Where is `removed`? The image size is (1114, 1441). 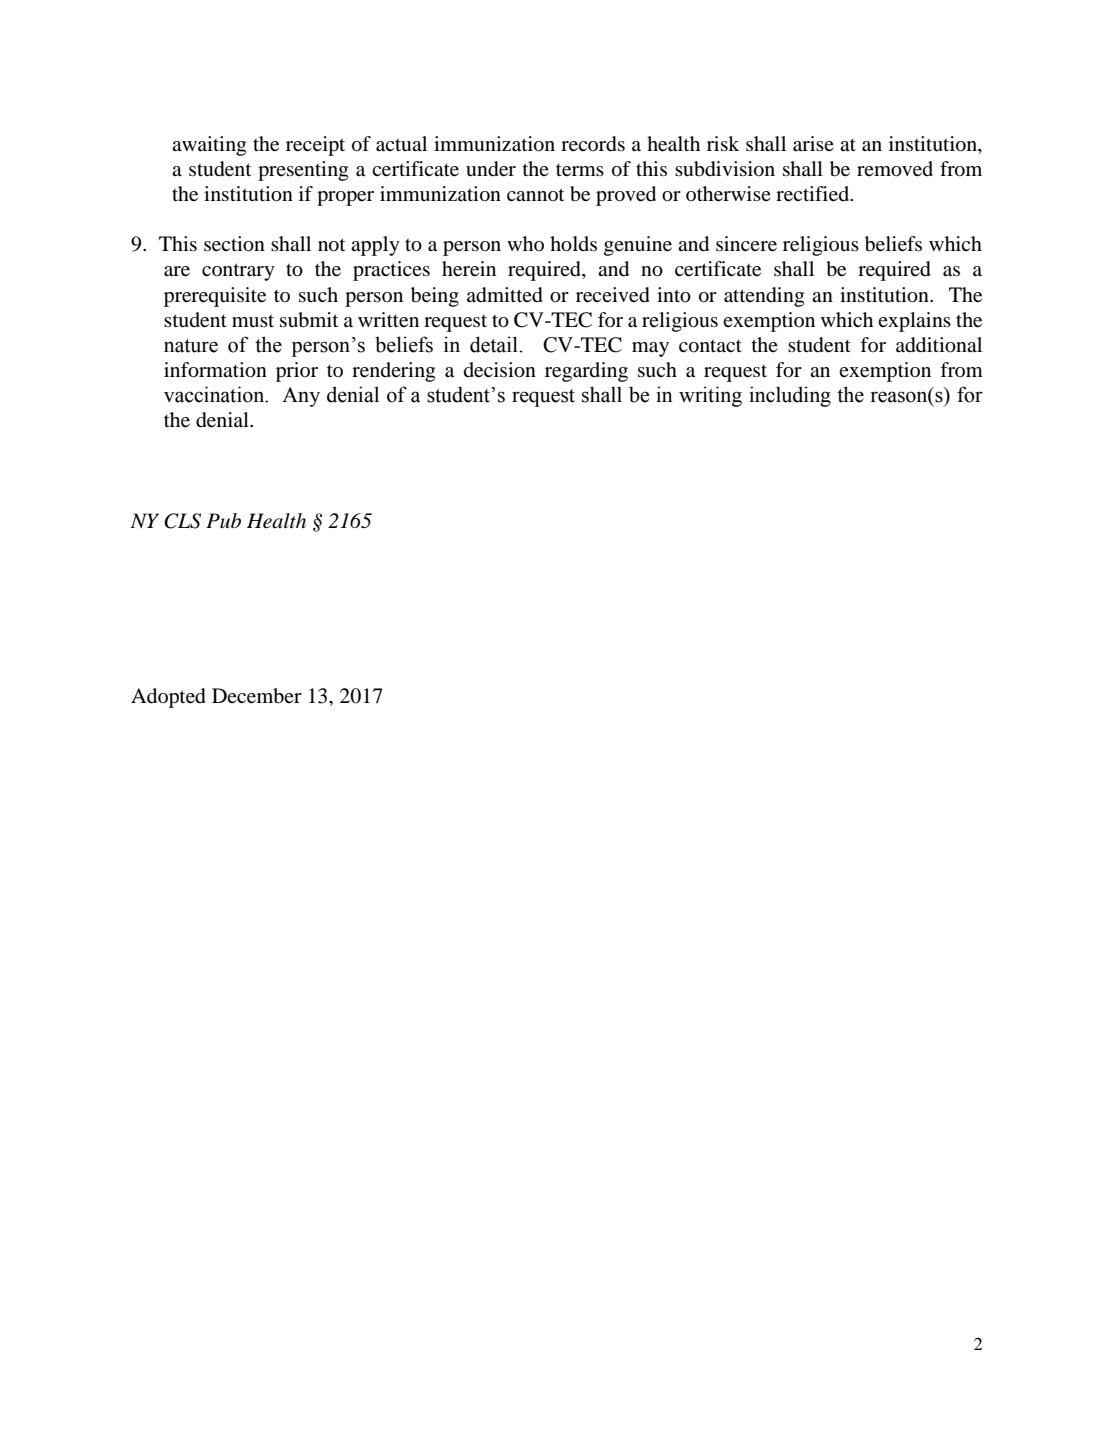
removed is located at coordinates (895, 169).
